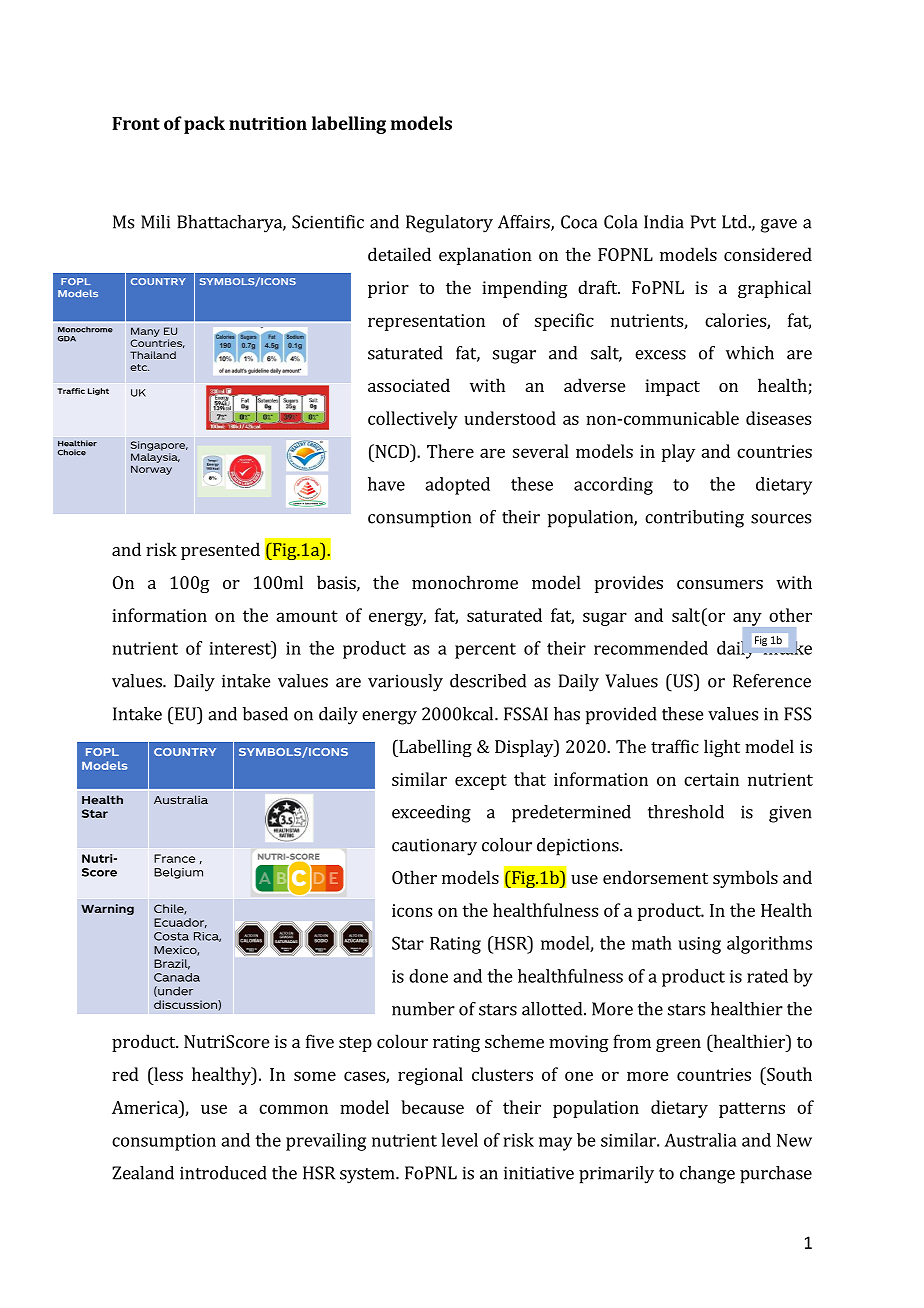  Describe the element at coordinates (265, 714) in the page. I see `based` at that location.
